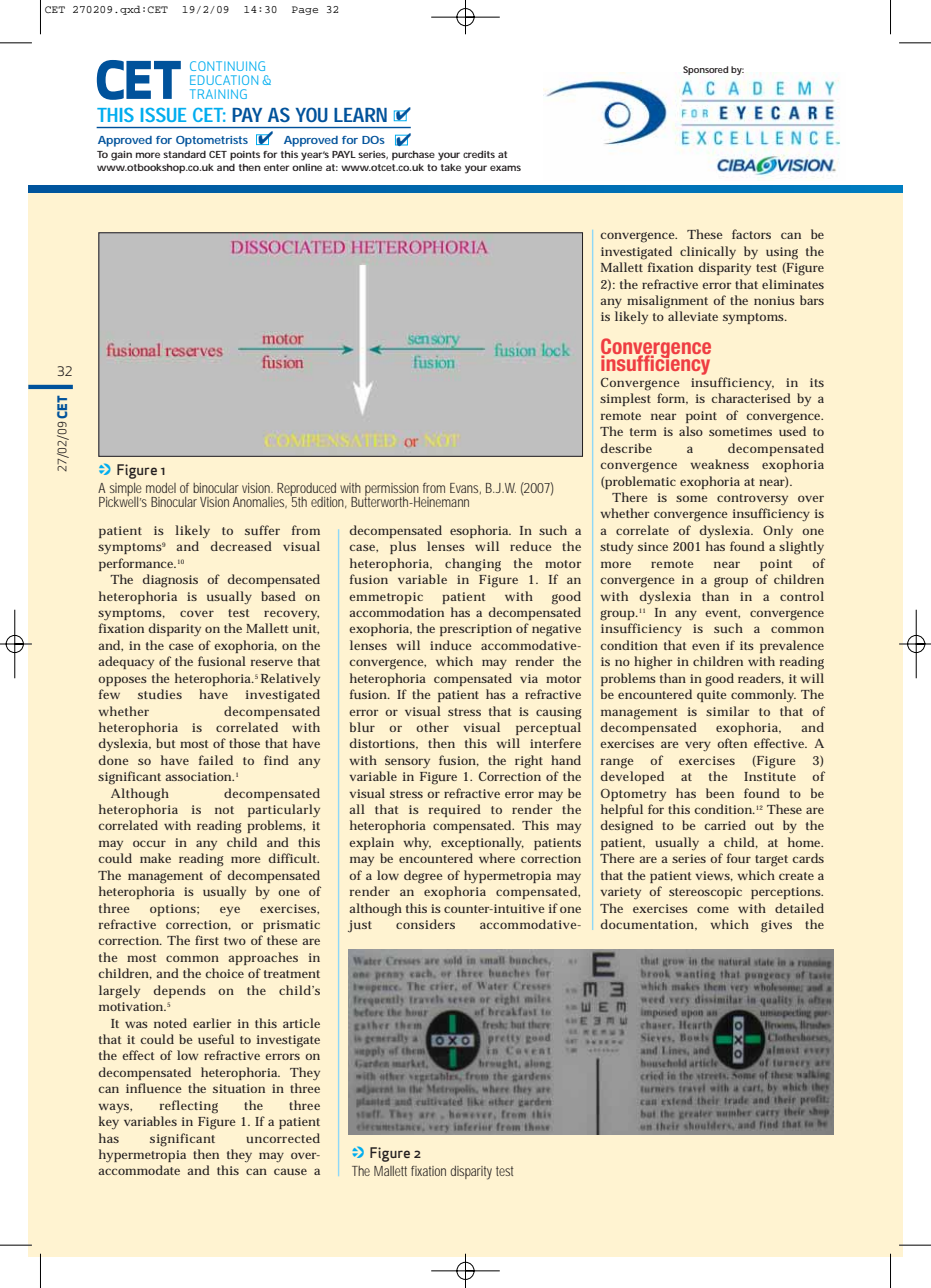 This image has width=931, height=1288. Describe the element at coordinates (739, 858) in the image. I see `four` at that location.
